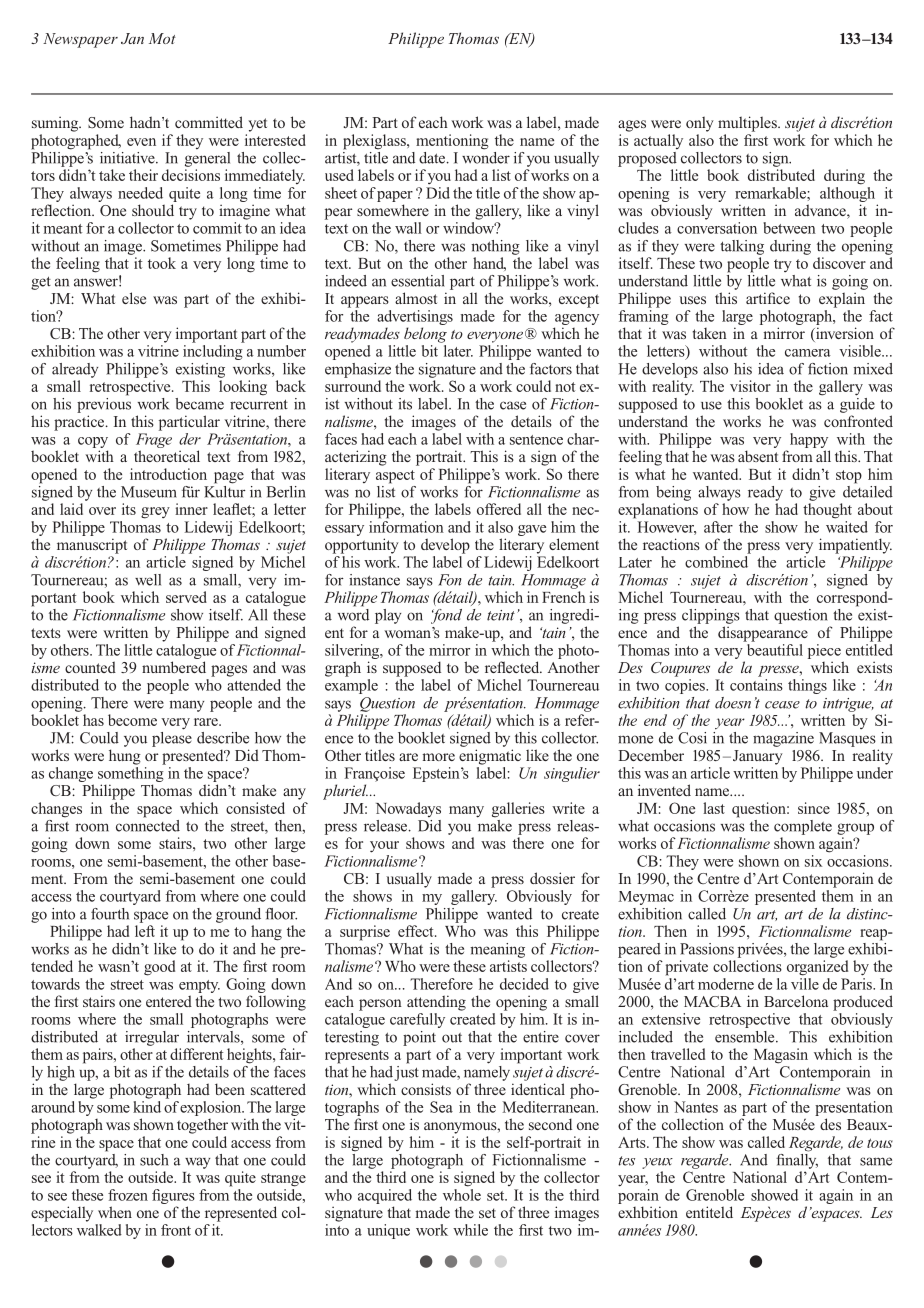 The width and height of the document is (924, 1308). What do you see at coordinates (162, 38) in the document?
I see `Mot` at bounding box center [162, 38].
